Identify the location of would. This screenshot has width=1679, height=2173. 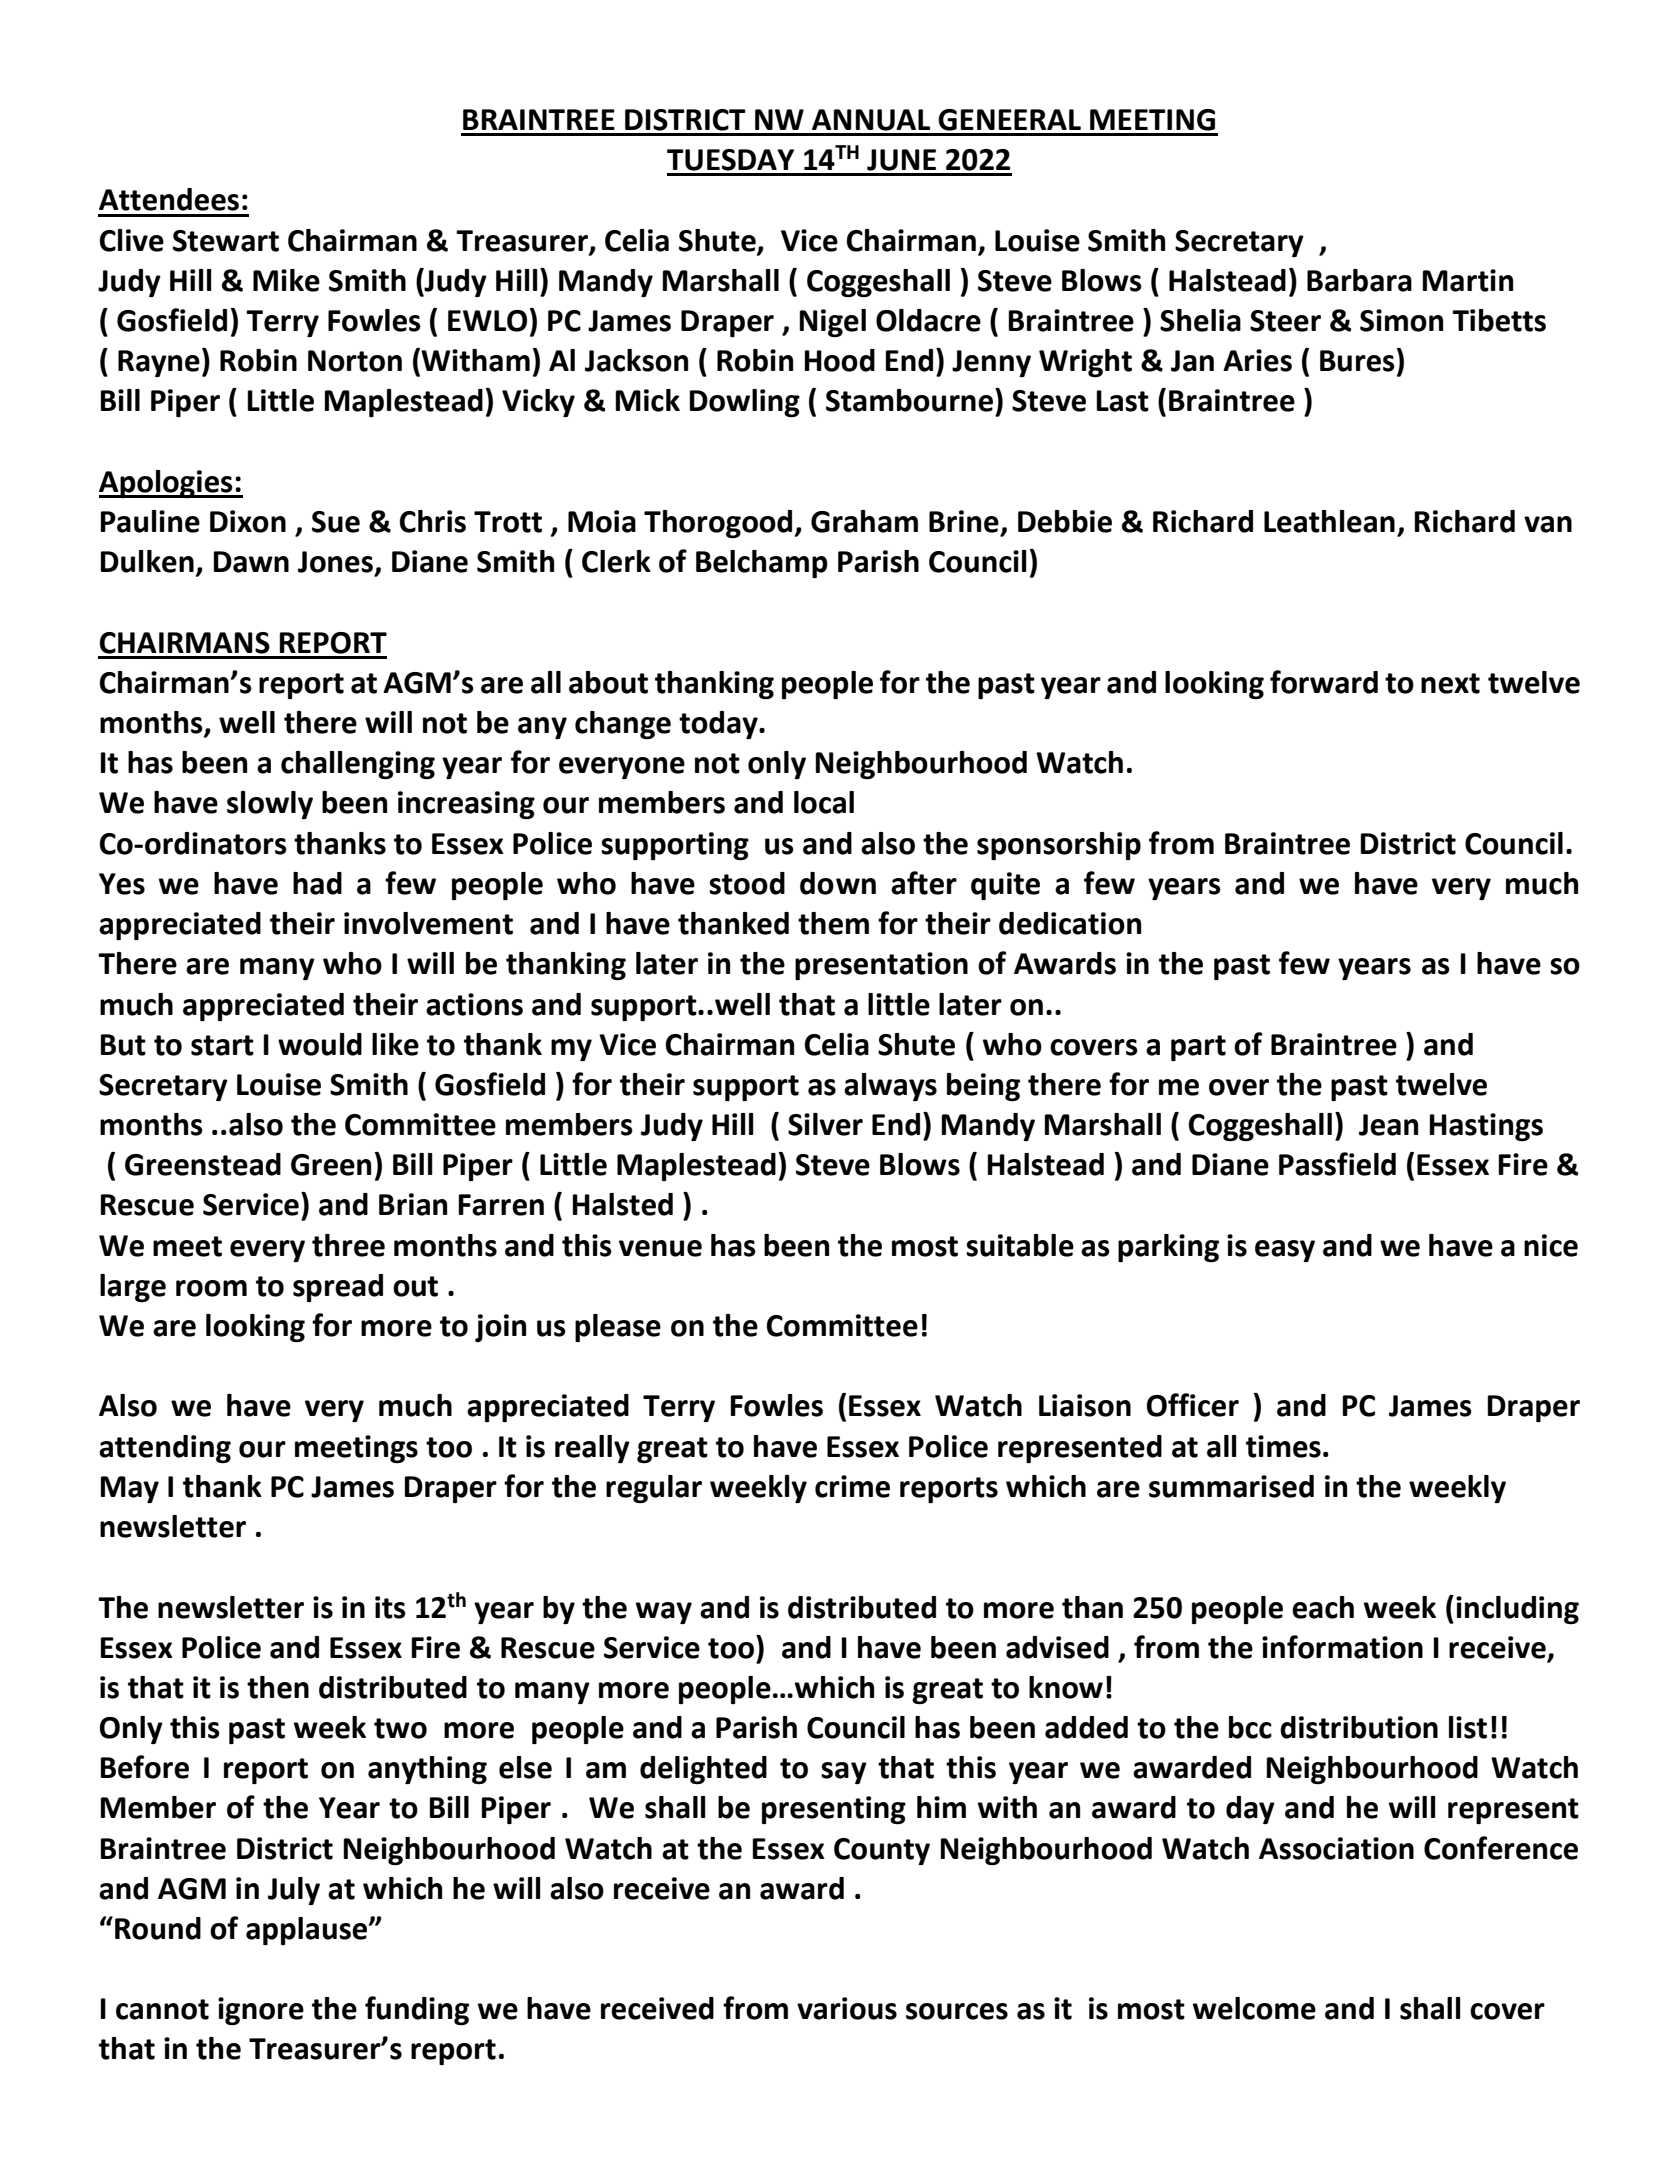
(320, 1044).
